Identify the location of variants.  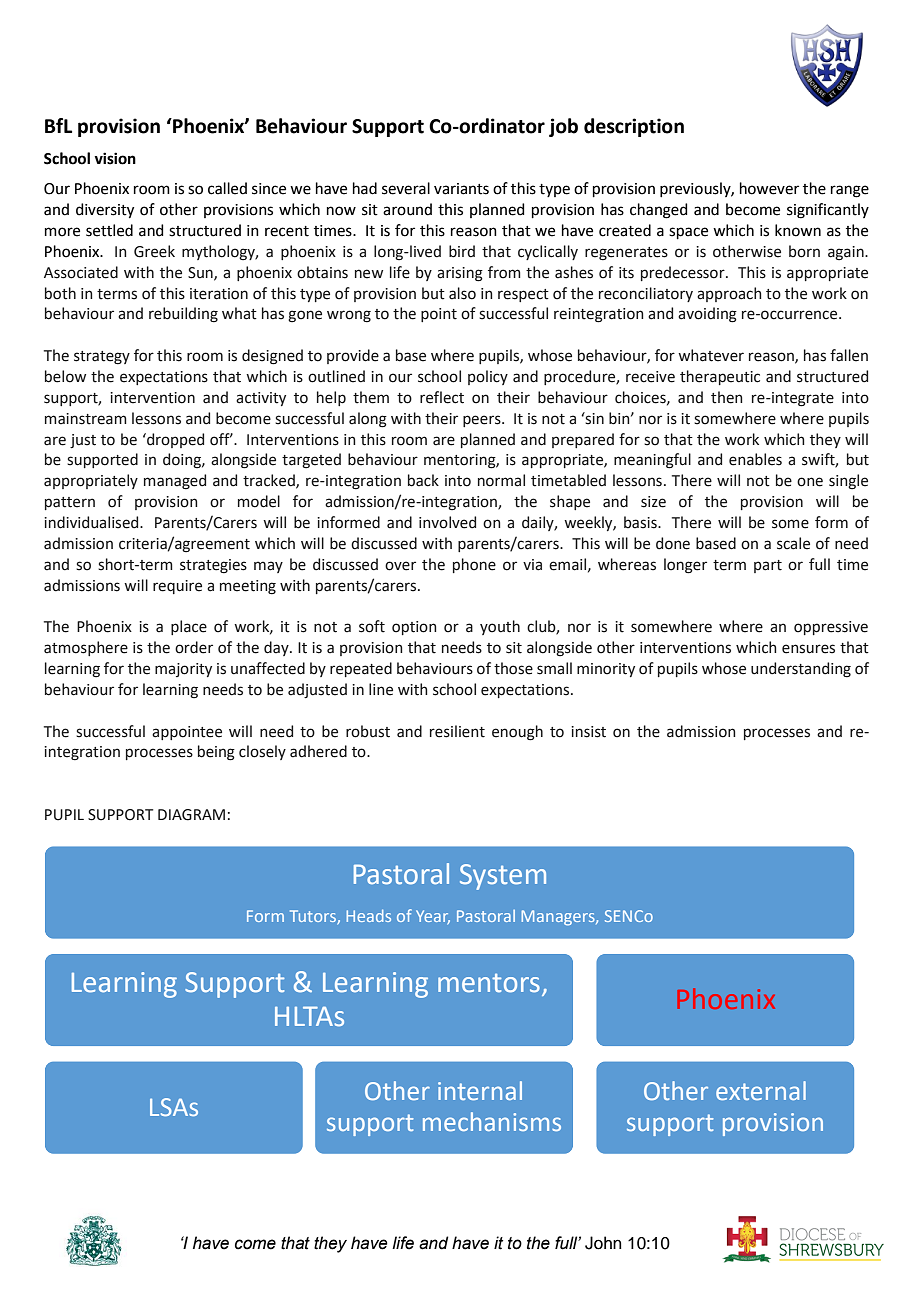
(461, 189).
